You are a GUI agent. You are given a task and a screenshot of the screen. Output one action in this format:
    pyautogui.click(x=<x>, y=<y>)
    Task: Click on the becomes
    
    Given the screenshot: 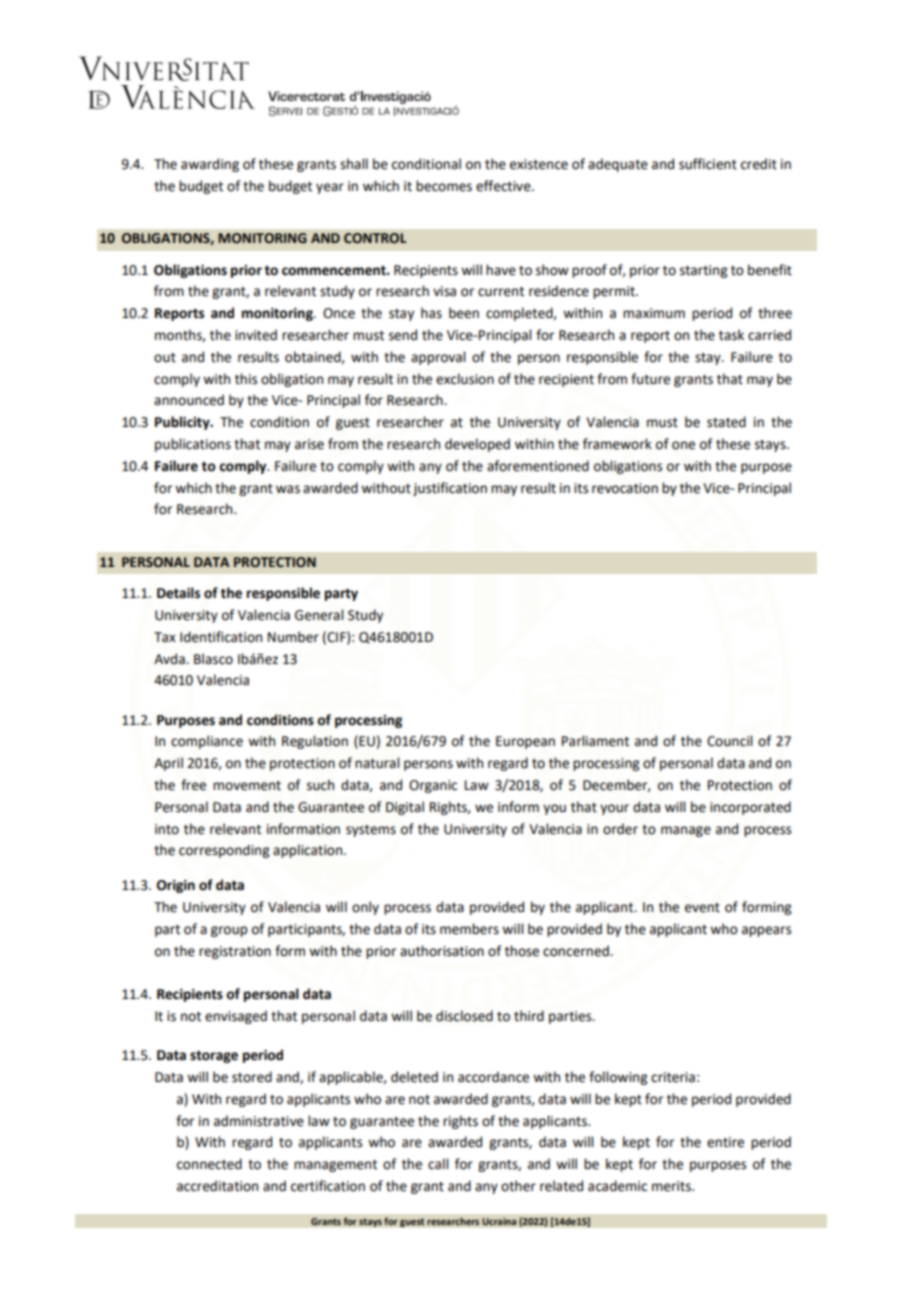 What is the action you would take?
    pyautogui.click(x=444, y=186)
